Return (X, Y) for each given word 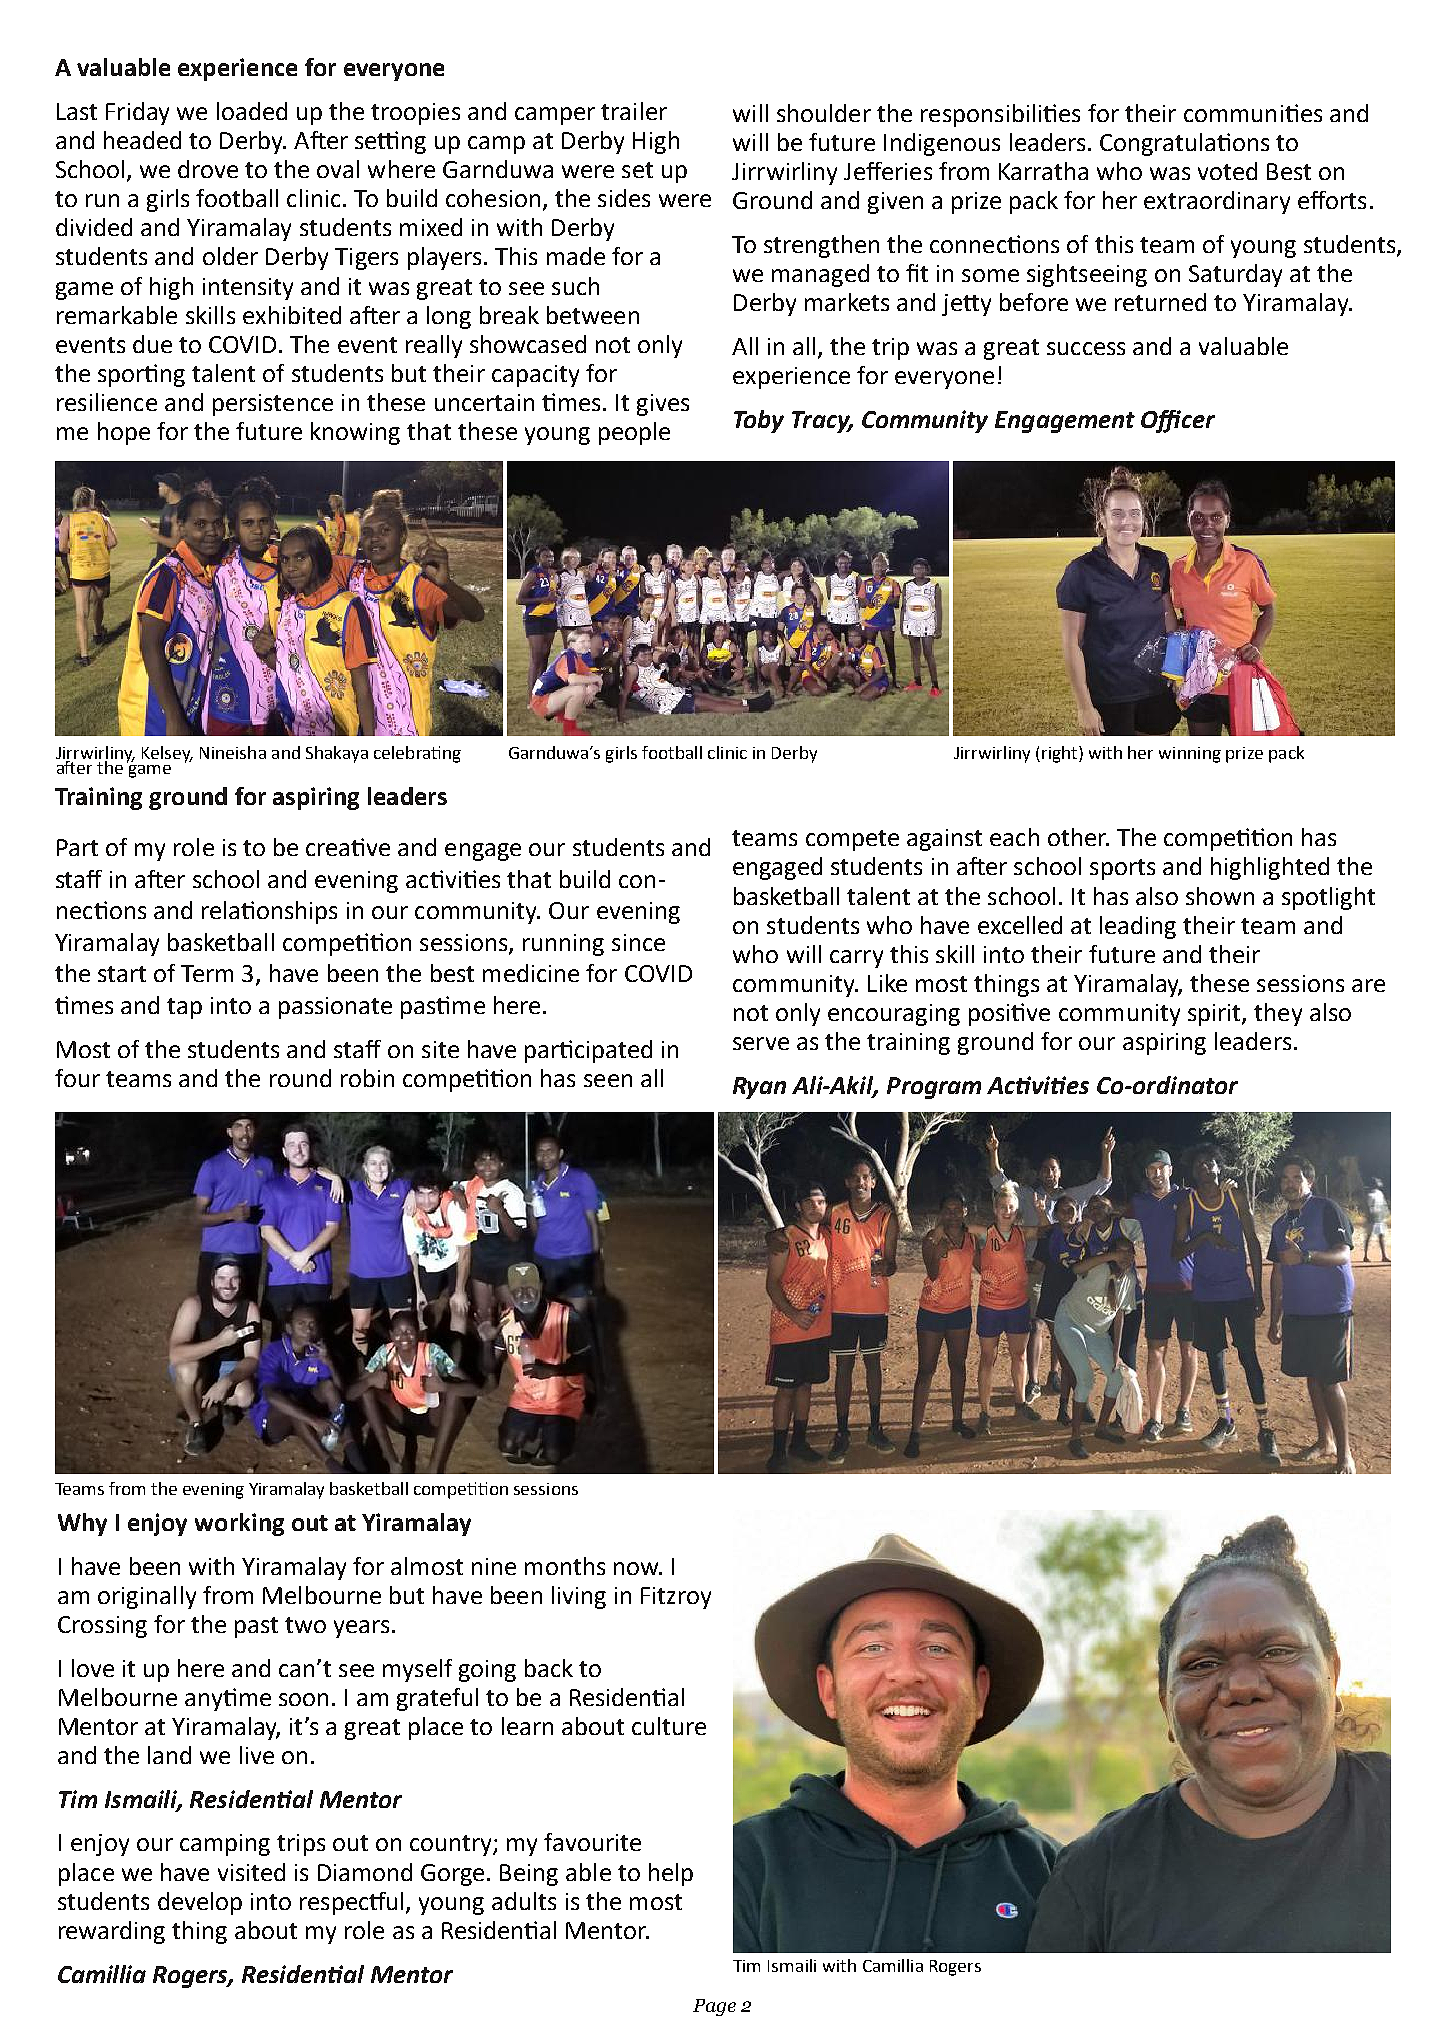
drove (208, 169)
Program (934, 1088)
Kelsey (167, 754)
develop (200, 1903)
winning (1190, 755)
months (565, 1566)
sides (624, 198)
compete (852, 840)
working (239, 1524)
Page (714, 2007)
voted (1227, 171)
